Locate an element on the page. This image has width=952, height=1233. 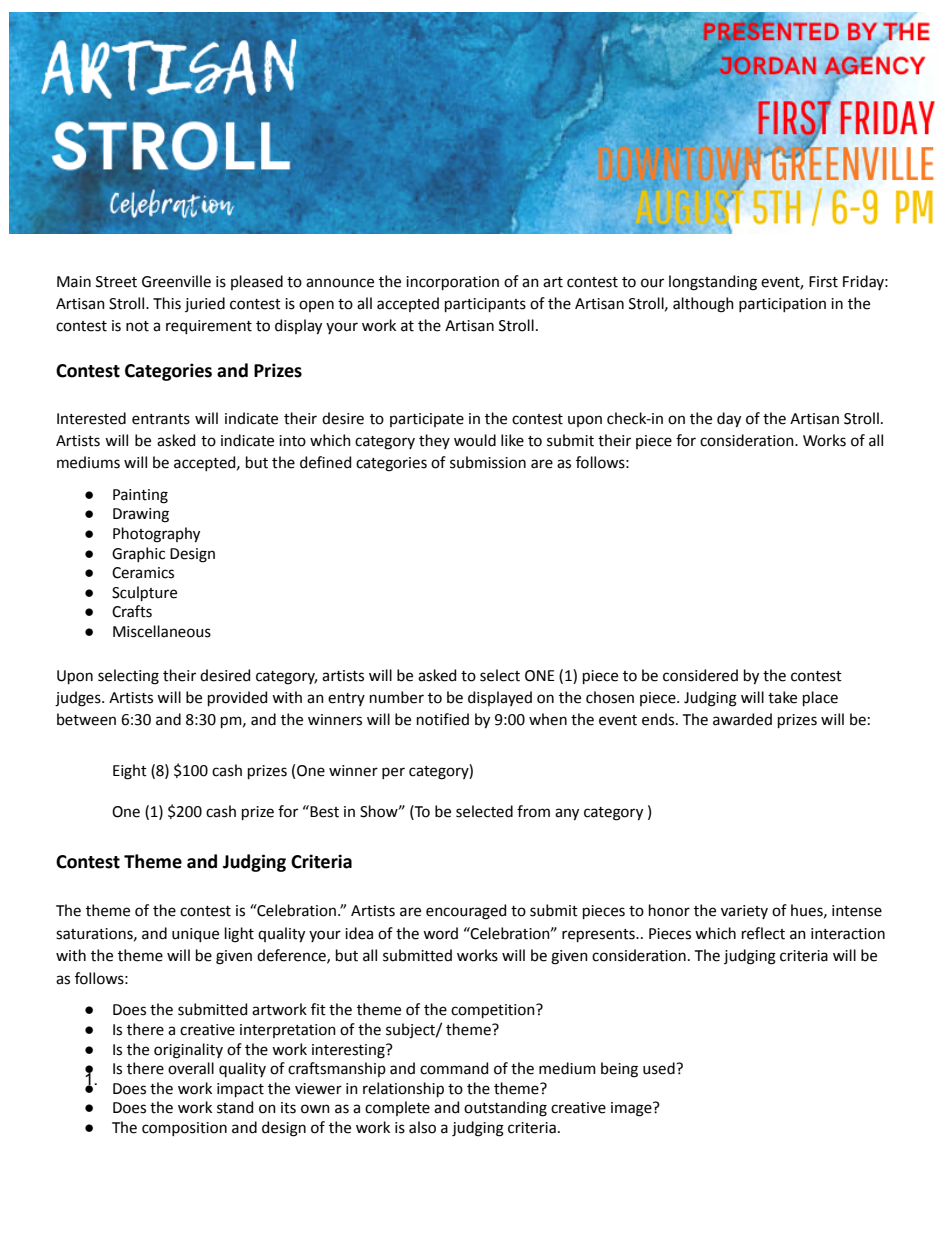
notified is located at coordinates (443, 719).
